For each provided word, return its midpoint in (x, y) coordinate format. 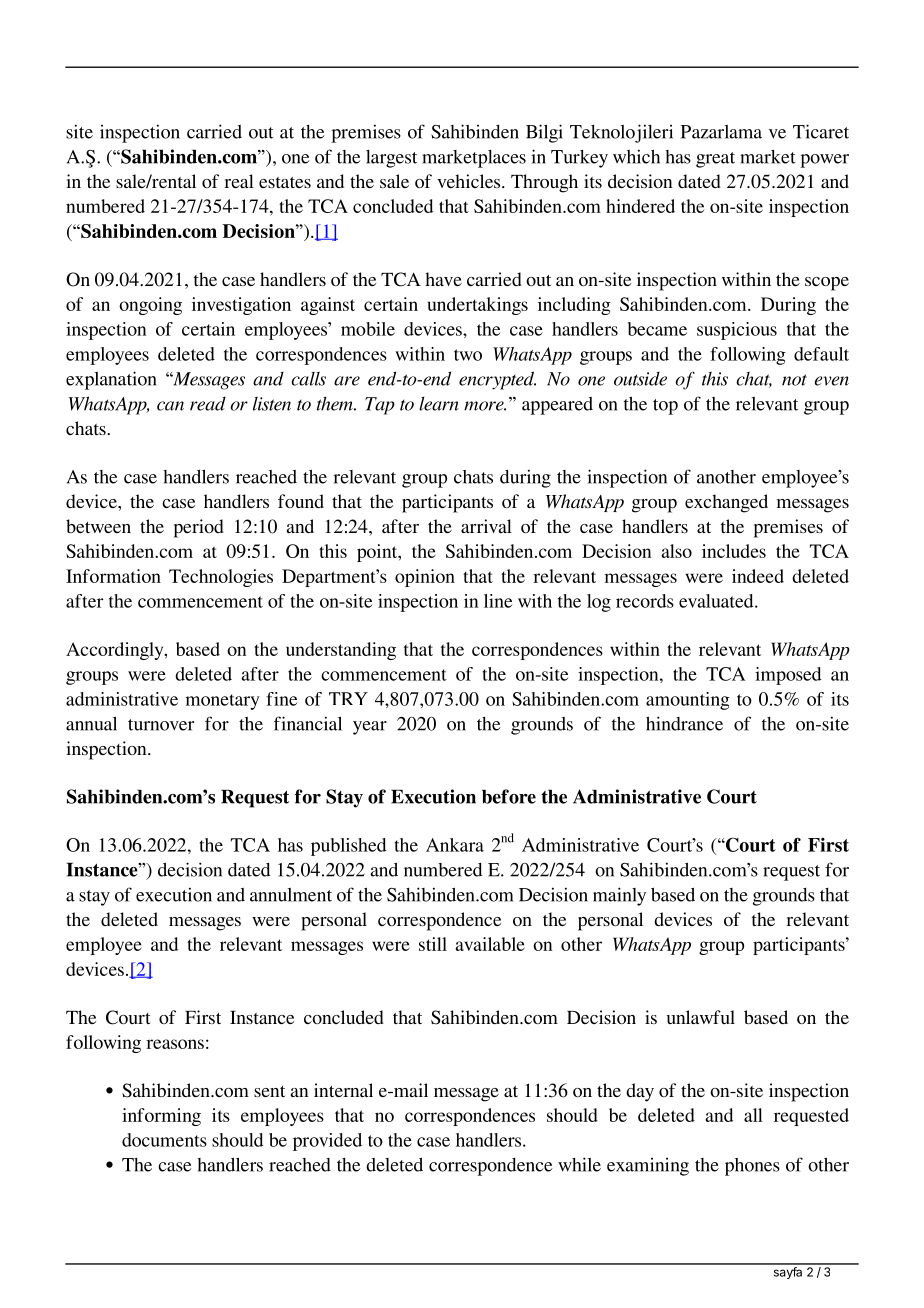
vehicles (470, 181)
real (239, 181)
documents (164, 1140)
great (715, 160)
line (498, 601)
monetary (223, 702)
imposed (788, 676)
